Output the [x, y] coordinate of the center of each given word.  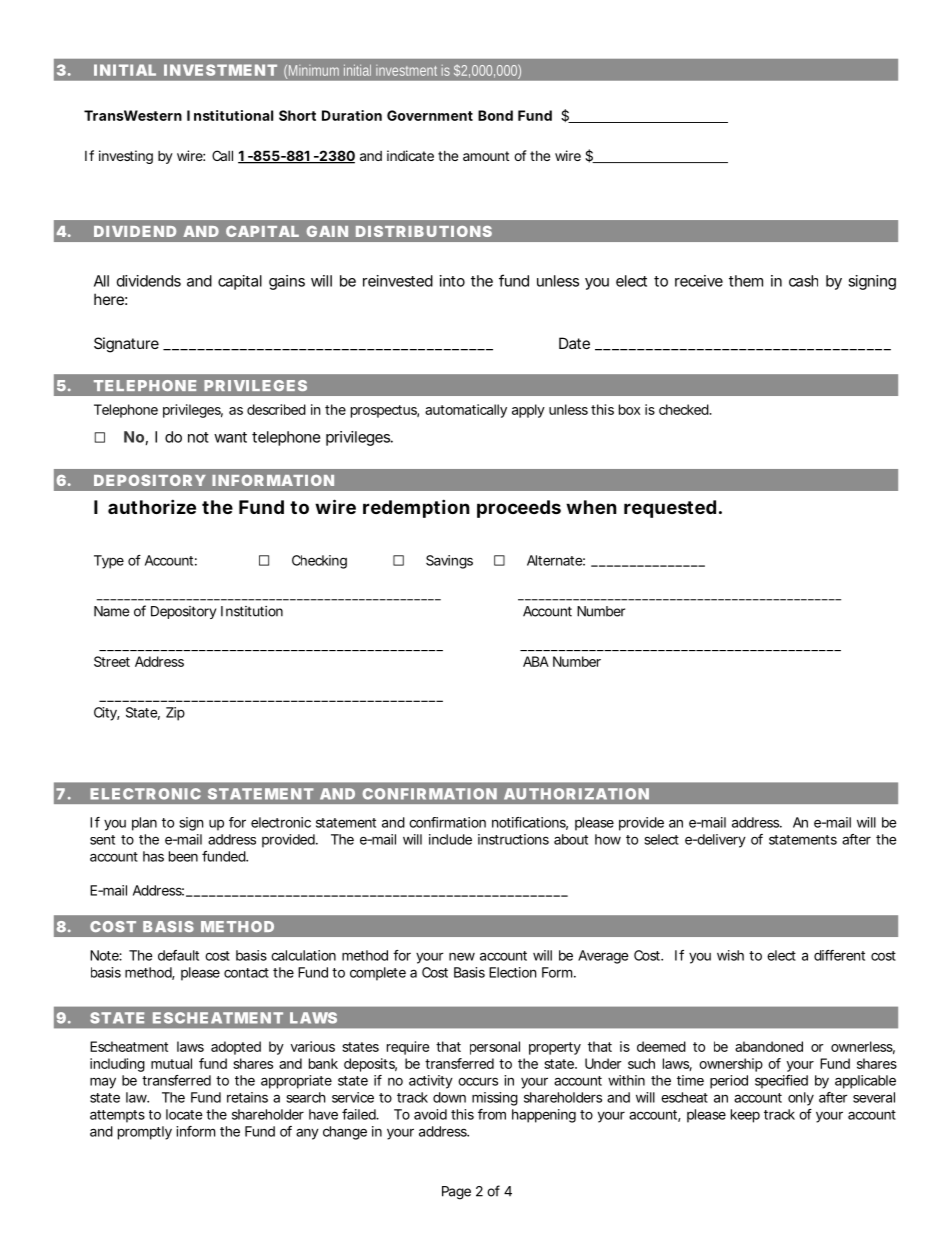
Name [111, 611]
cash [803, 281]
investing [126, 157]
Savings [449, 562]
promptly [145, 1133]
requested [670, 509]
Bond [495, 115]
